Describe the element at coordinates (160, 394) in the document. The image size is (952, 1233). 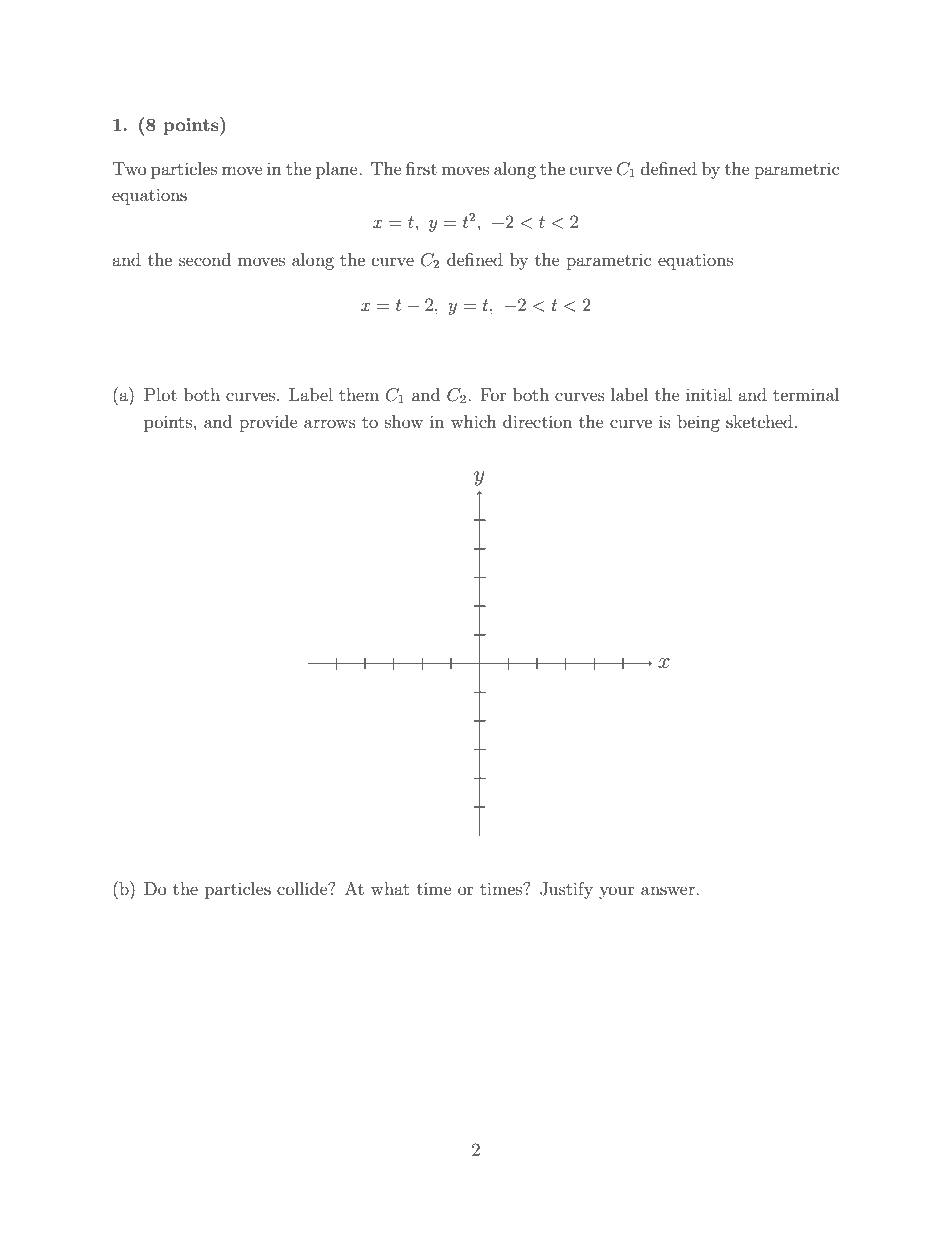
I see `Plot` at that location.
